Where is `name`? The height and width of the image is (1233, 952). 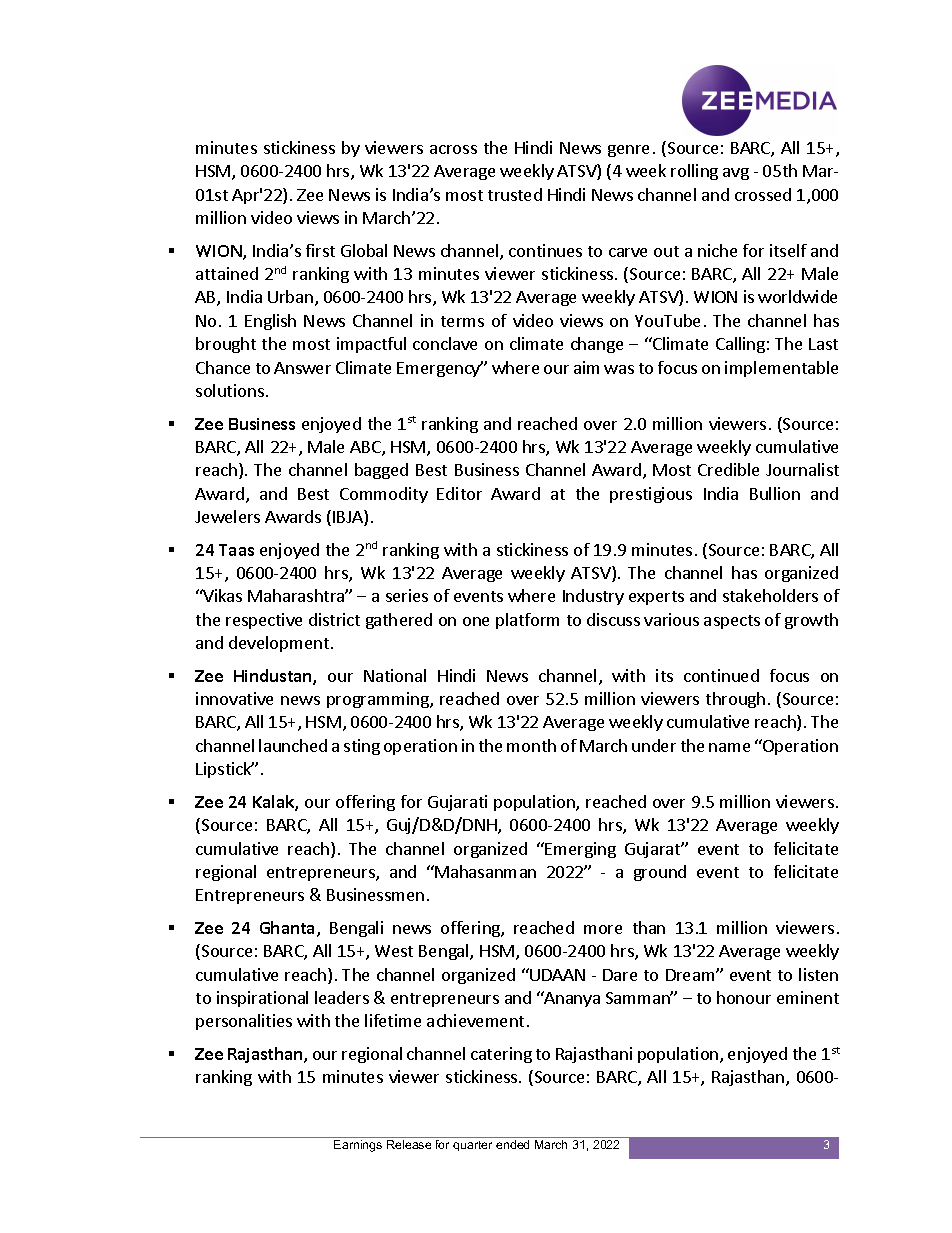
name is located at coordinates (729, 747).
